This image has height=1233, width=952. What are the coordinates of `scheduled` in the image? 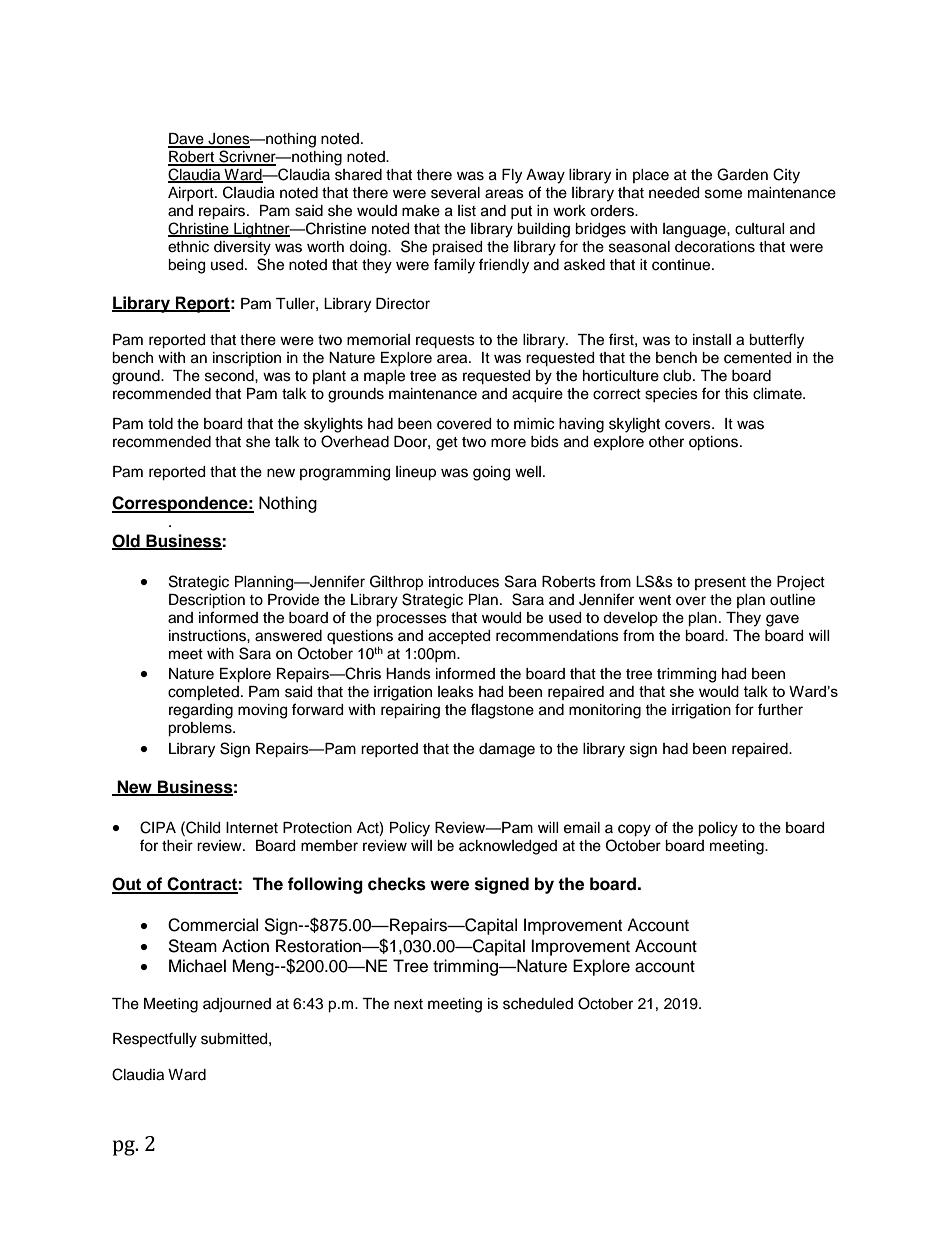 It's located at (538, 1004).
